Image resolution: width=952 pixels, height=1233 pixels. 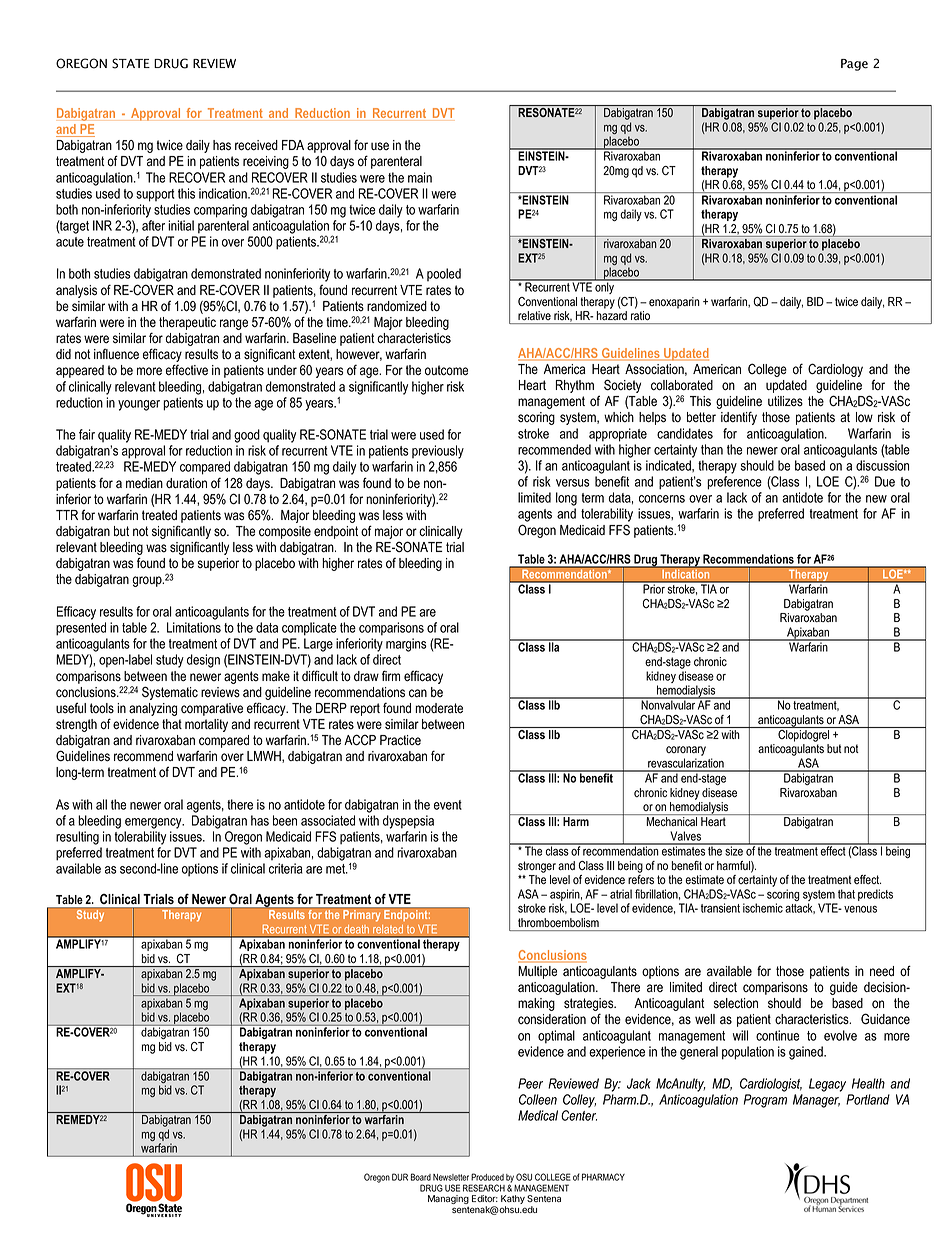 I want to click on STATE, so click(x=131, y=63).
